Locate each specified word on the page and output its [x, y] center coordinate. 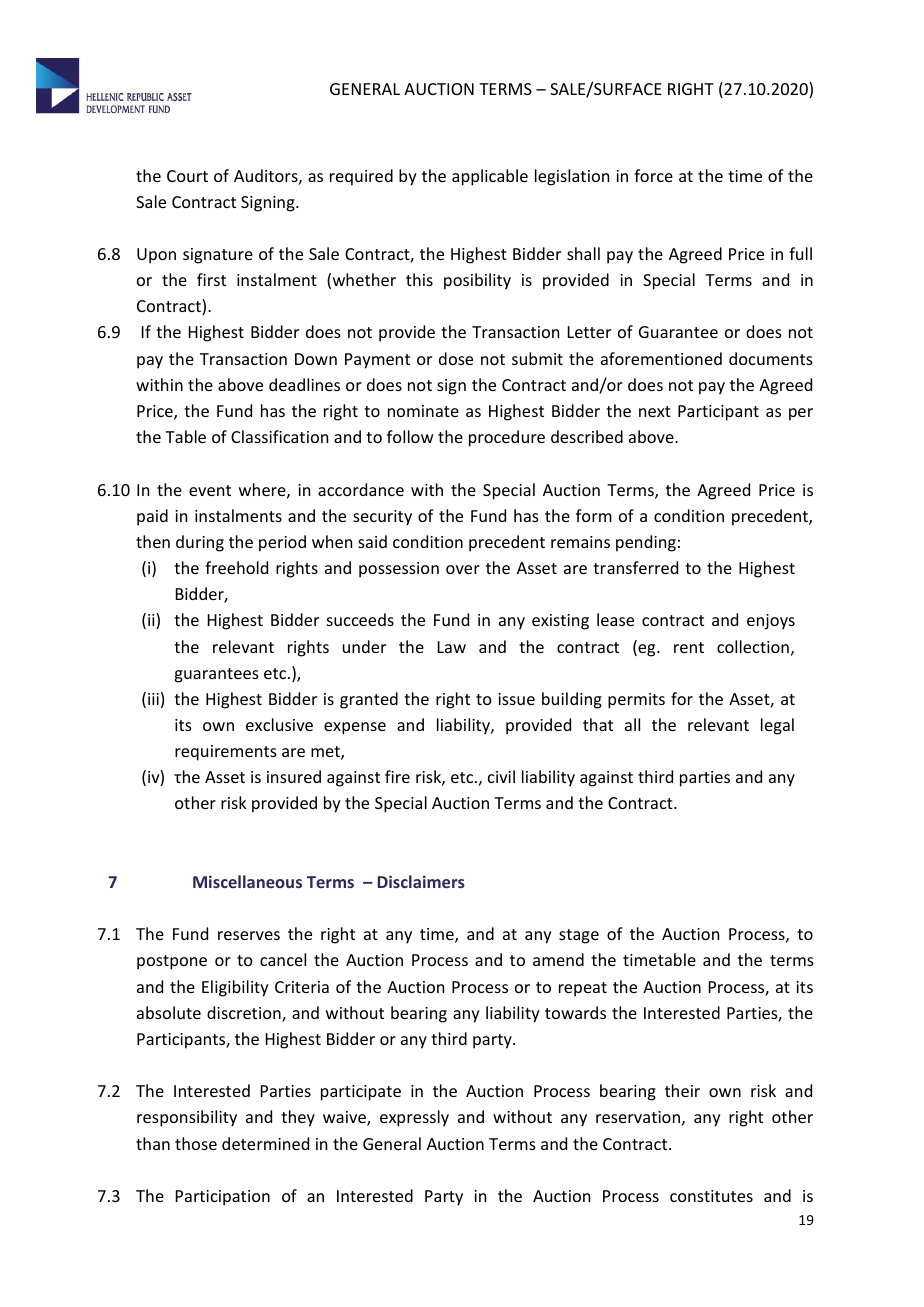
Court [187, 176]
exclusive [279, 724]
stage [579, 936]
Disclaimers [421, 881]
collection [753, 646]
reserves [249, 935]
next [655, 411]
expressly [414, 1118]
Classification [279, 436]
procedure [507, 438]
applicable [490, 177]
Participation [223, 1198]
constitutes [711, 1196]
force [653, 175]
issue [516, 699]
